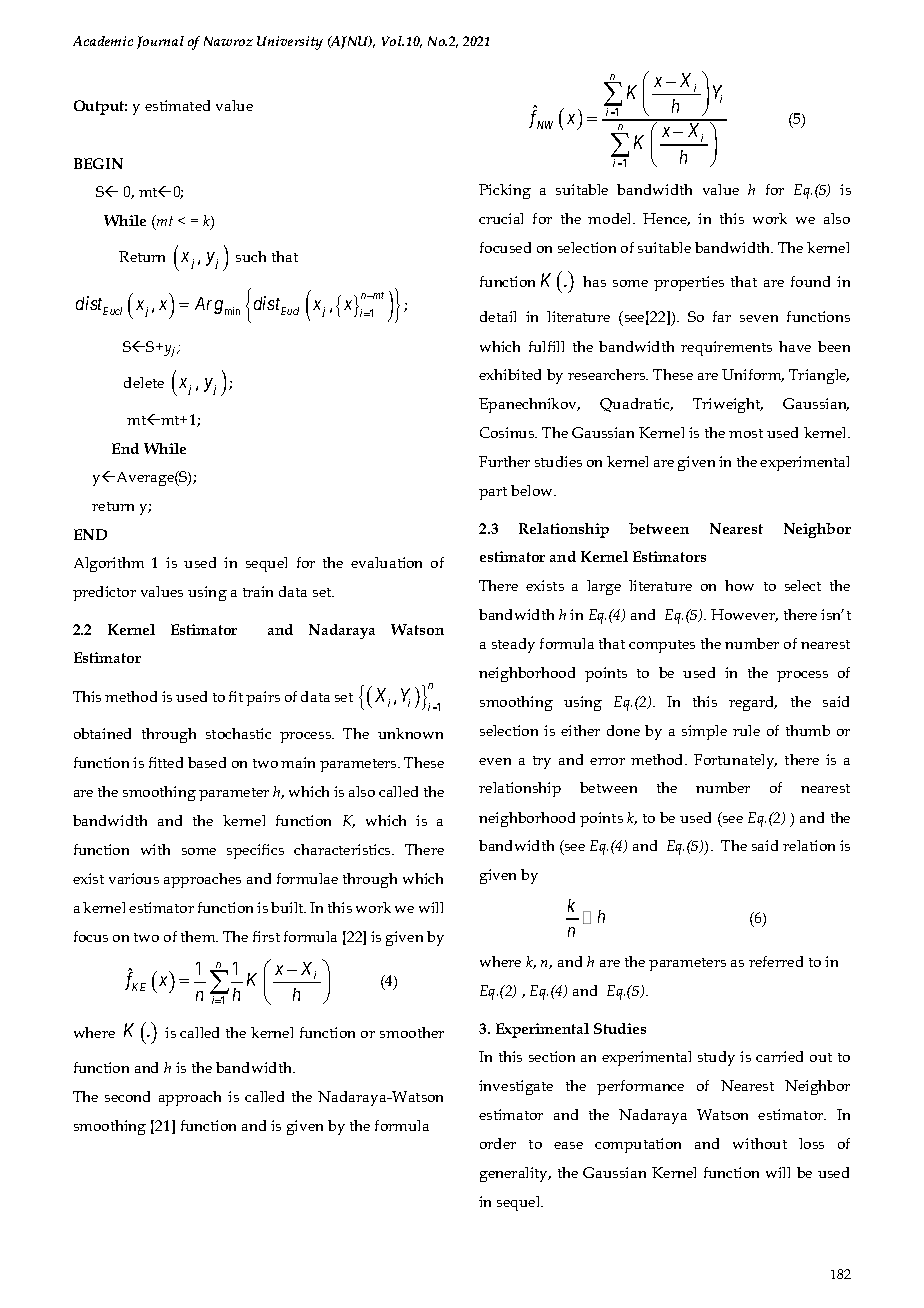  I want to click on part, so click(493, 493).
